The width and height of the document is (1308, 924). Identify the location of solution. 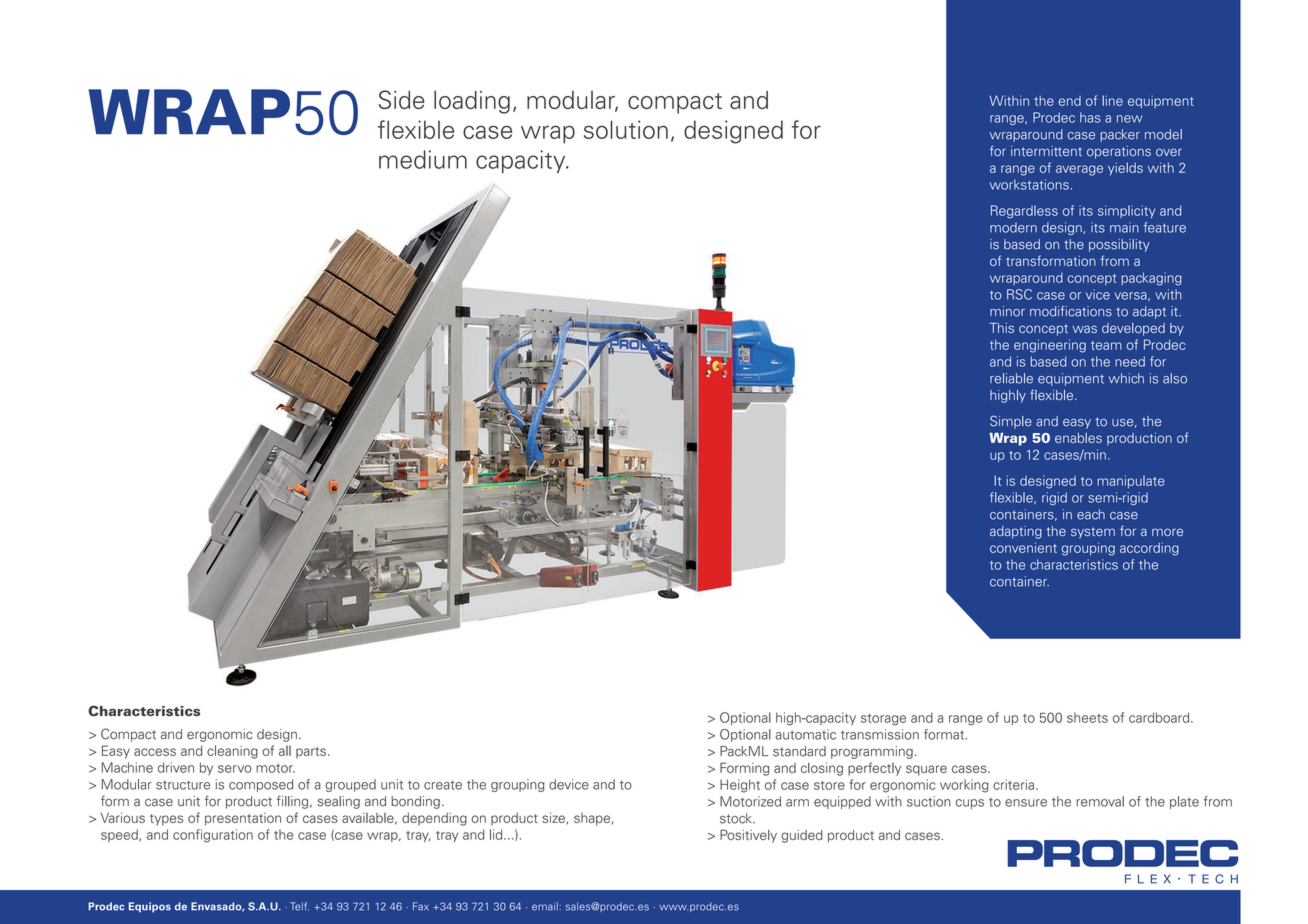
(626, 129).
